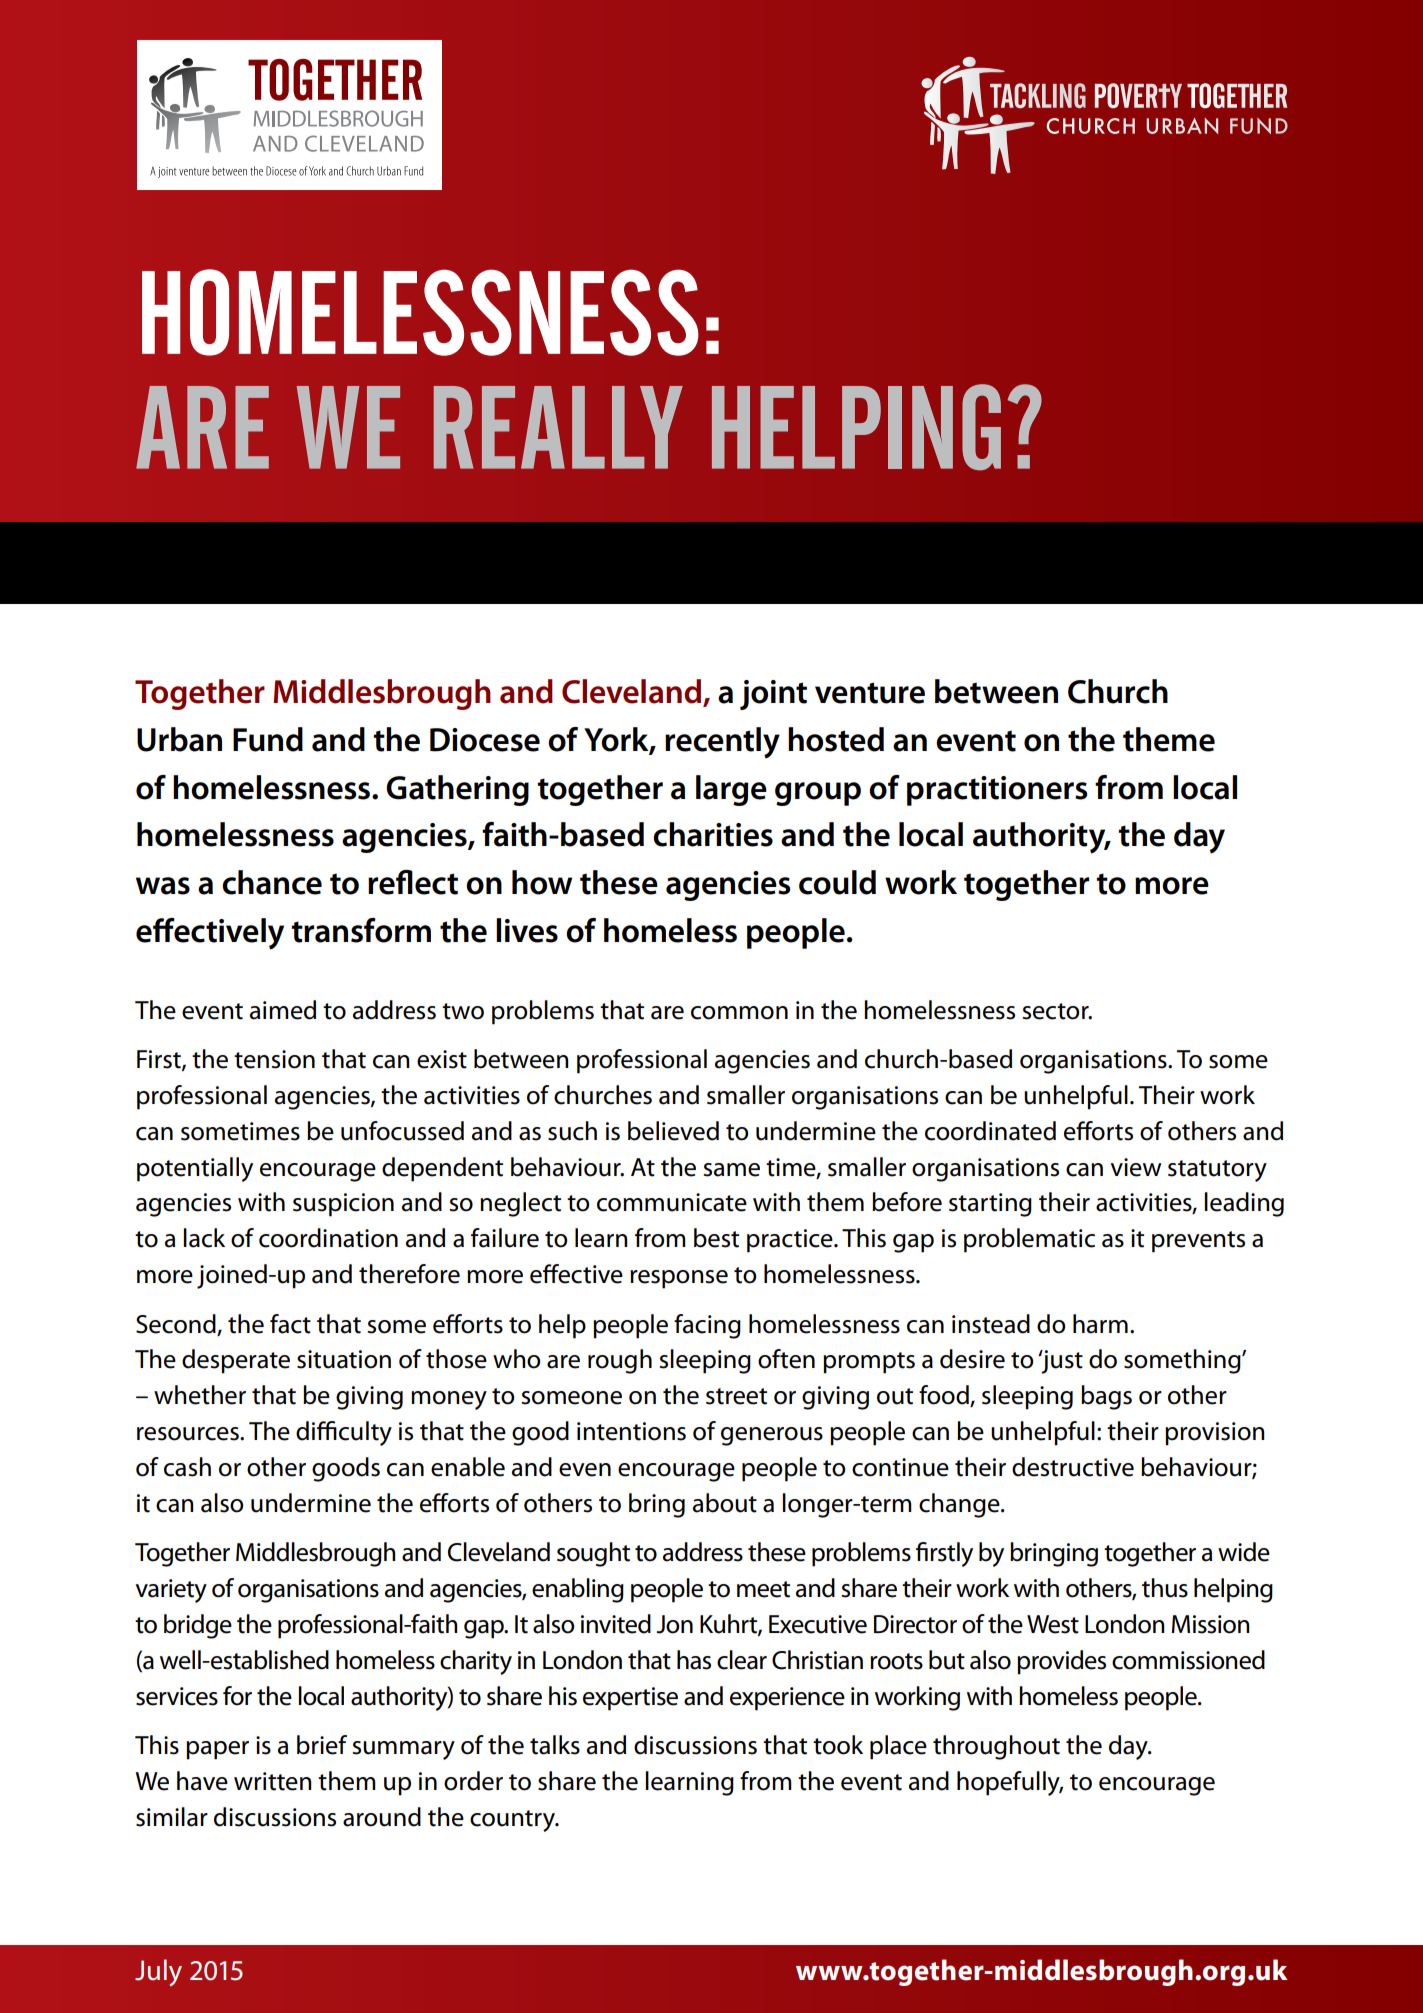 The width and height of the screenshot is (1423, 2013). What do you see at coordinates (997, 791) in the screenshot?
I see `practitioners` at bounding box center [997, 791].
